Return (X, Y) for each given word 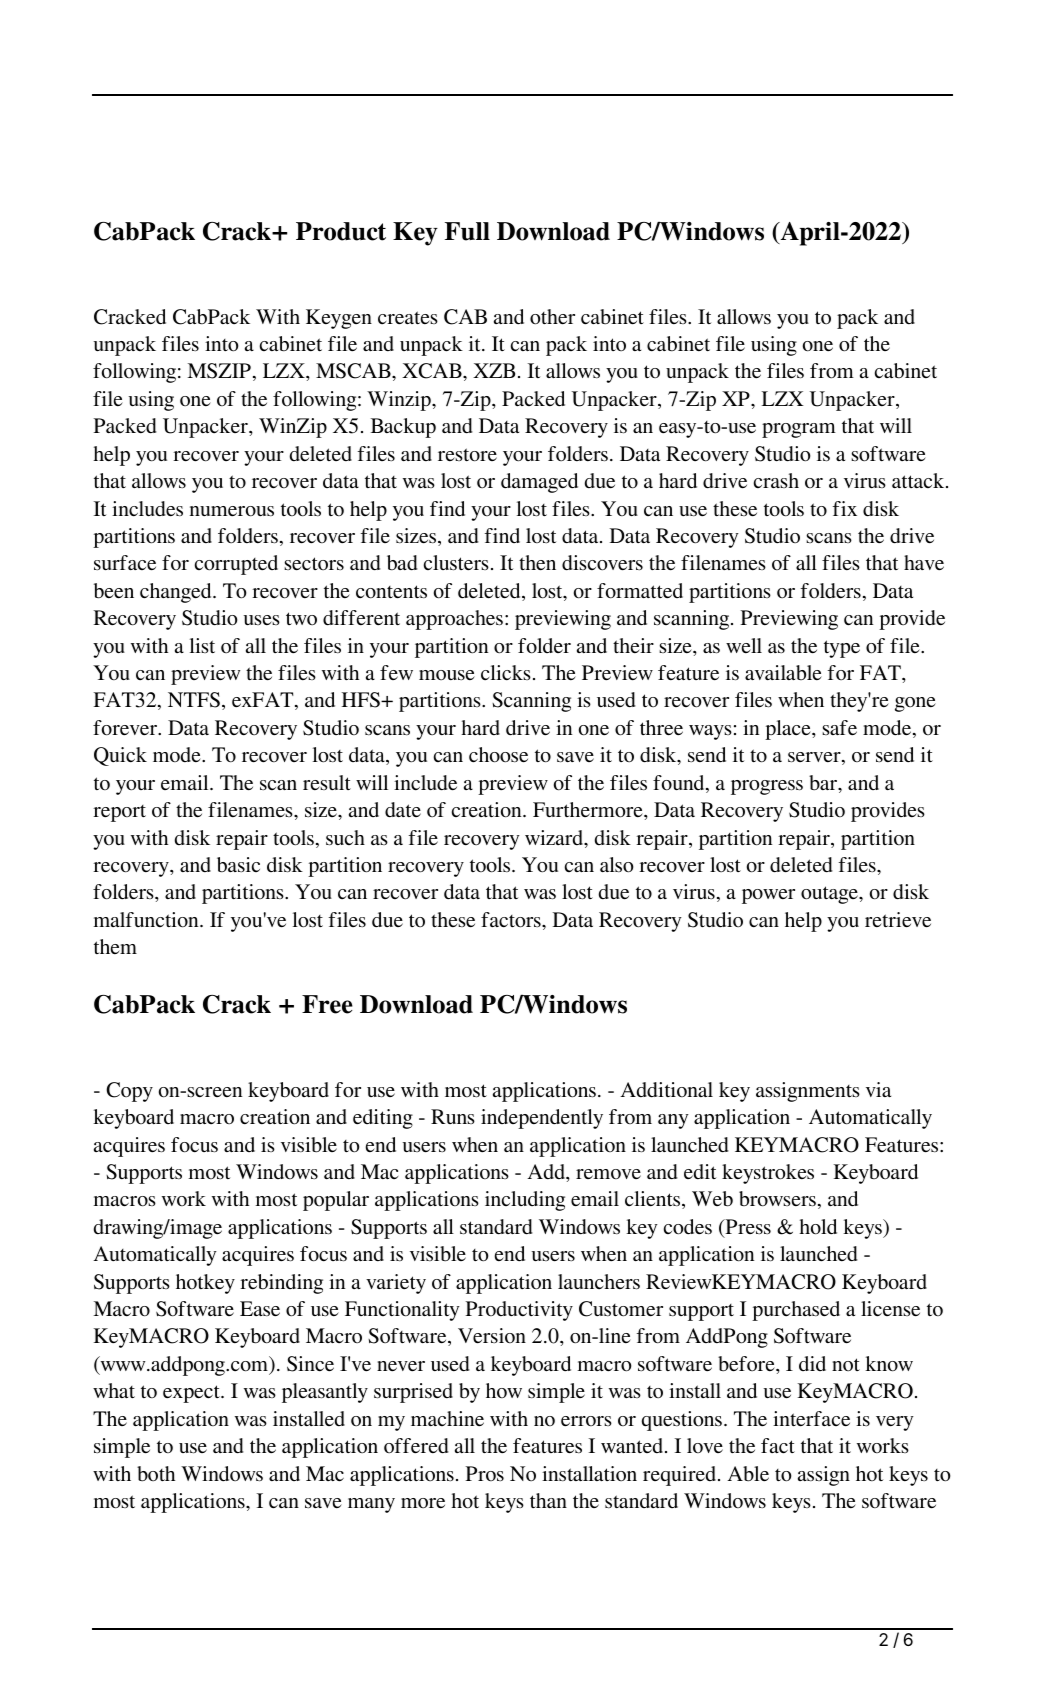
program (799, 430)
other (552, 317)
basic (238, 864)
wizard (555, 839)
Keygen (339, 319)
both (156, 1474)
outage (830, 895)
